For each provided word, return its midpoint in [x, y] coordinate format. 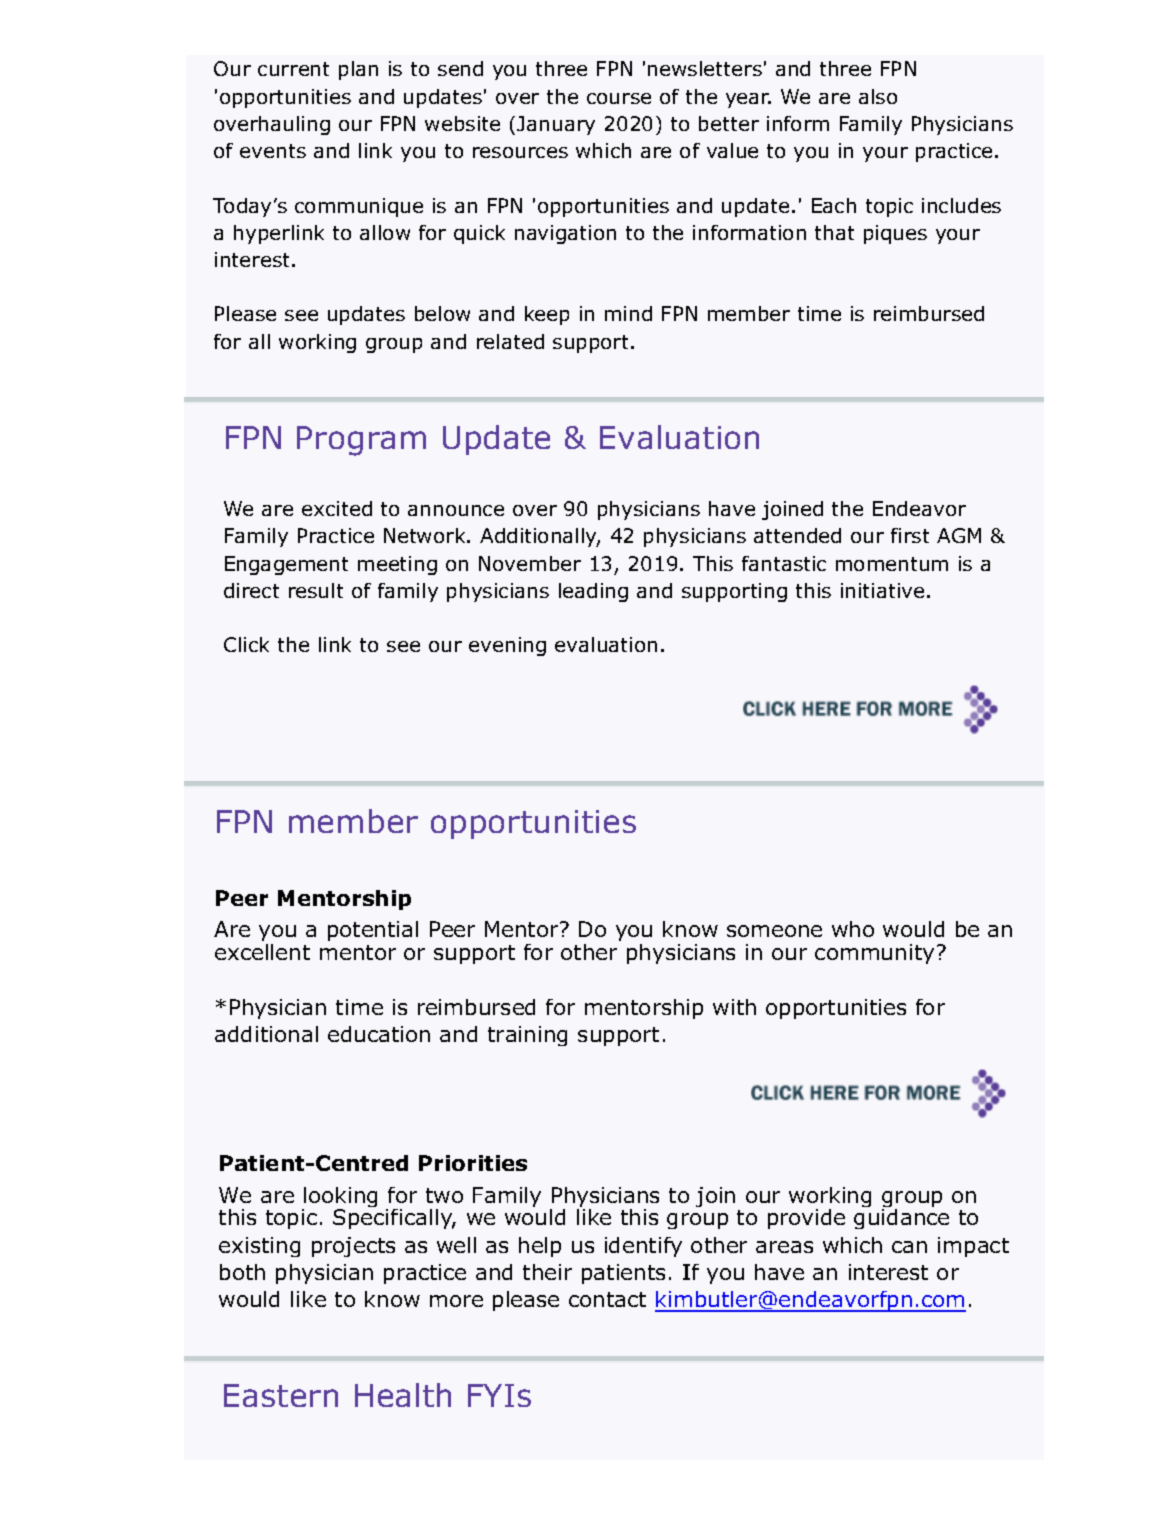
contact [607, 1299]
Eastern [281, 1395]
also [878, 96]
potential [373, 931]
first [910, 535]
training [527, 1036]
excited [337, 508]
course [619, 98]
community [874, 954]
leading [593, 592]
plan [358, 70]
